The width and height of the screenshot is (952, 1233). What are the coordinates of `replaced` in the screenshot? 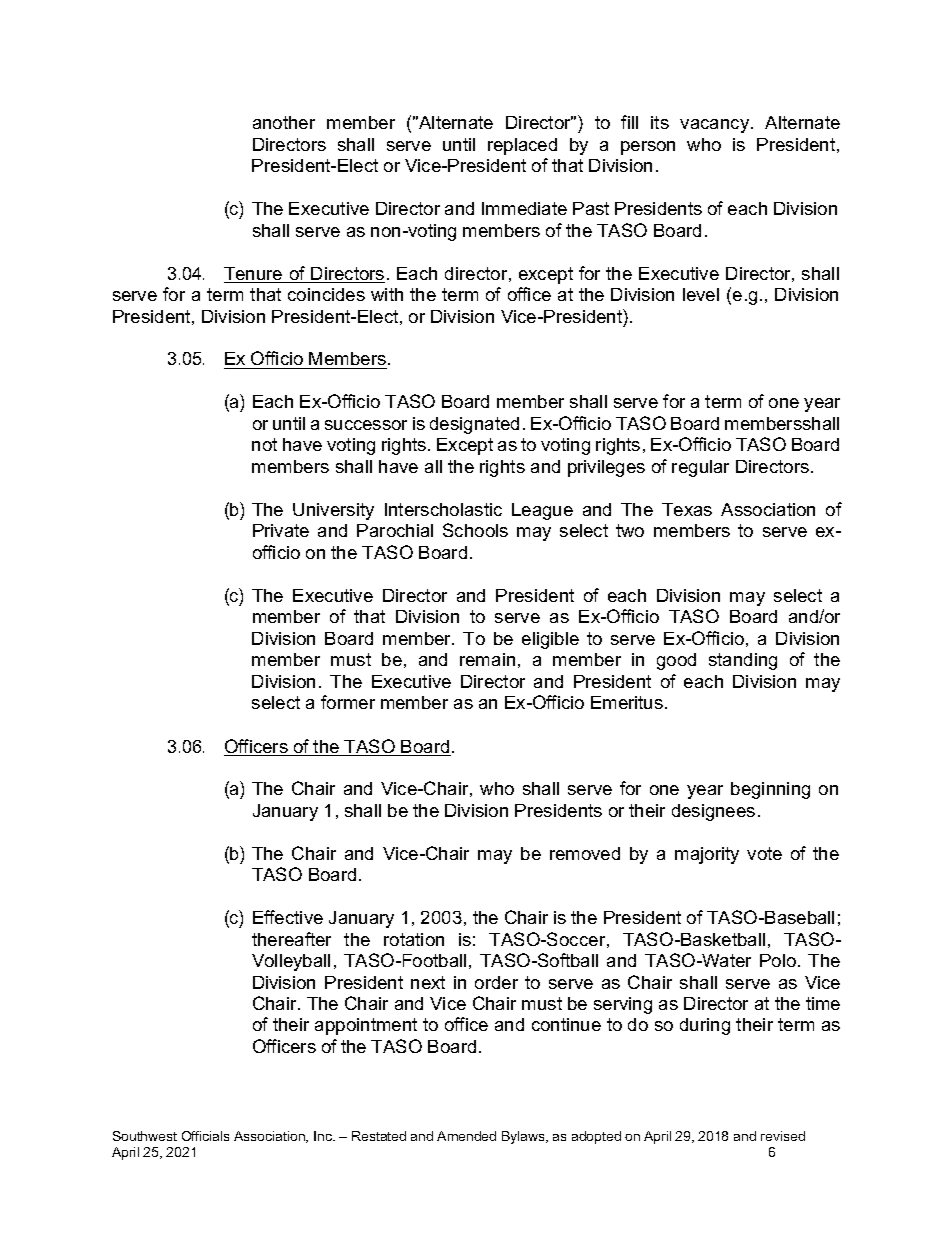 It's located at (522, 146).
